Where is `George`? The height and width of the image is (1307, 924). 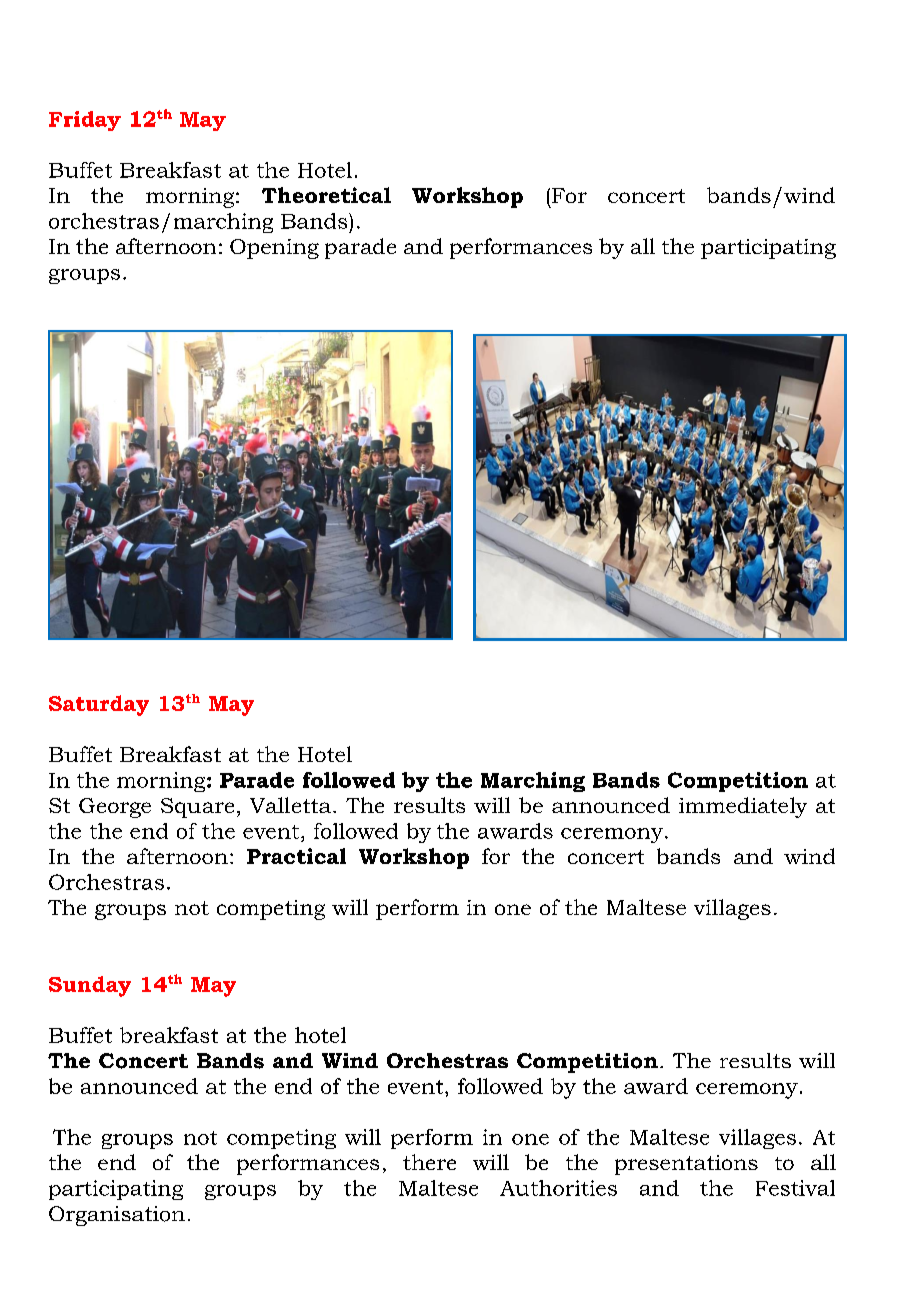
George is located at coordinates (115, 808).
